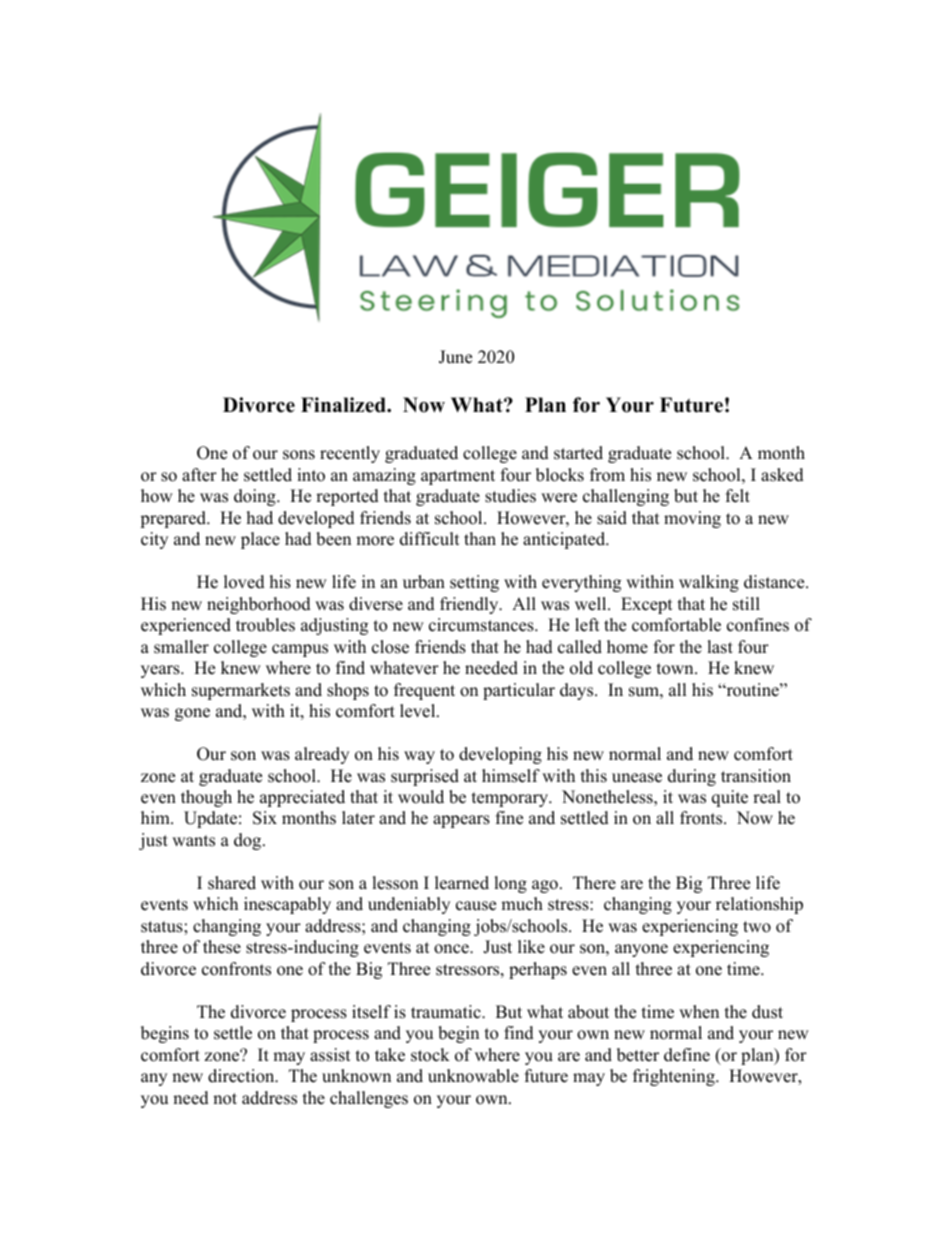  I want to click on frightening, so click(675, 1077).
